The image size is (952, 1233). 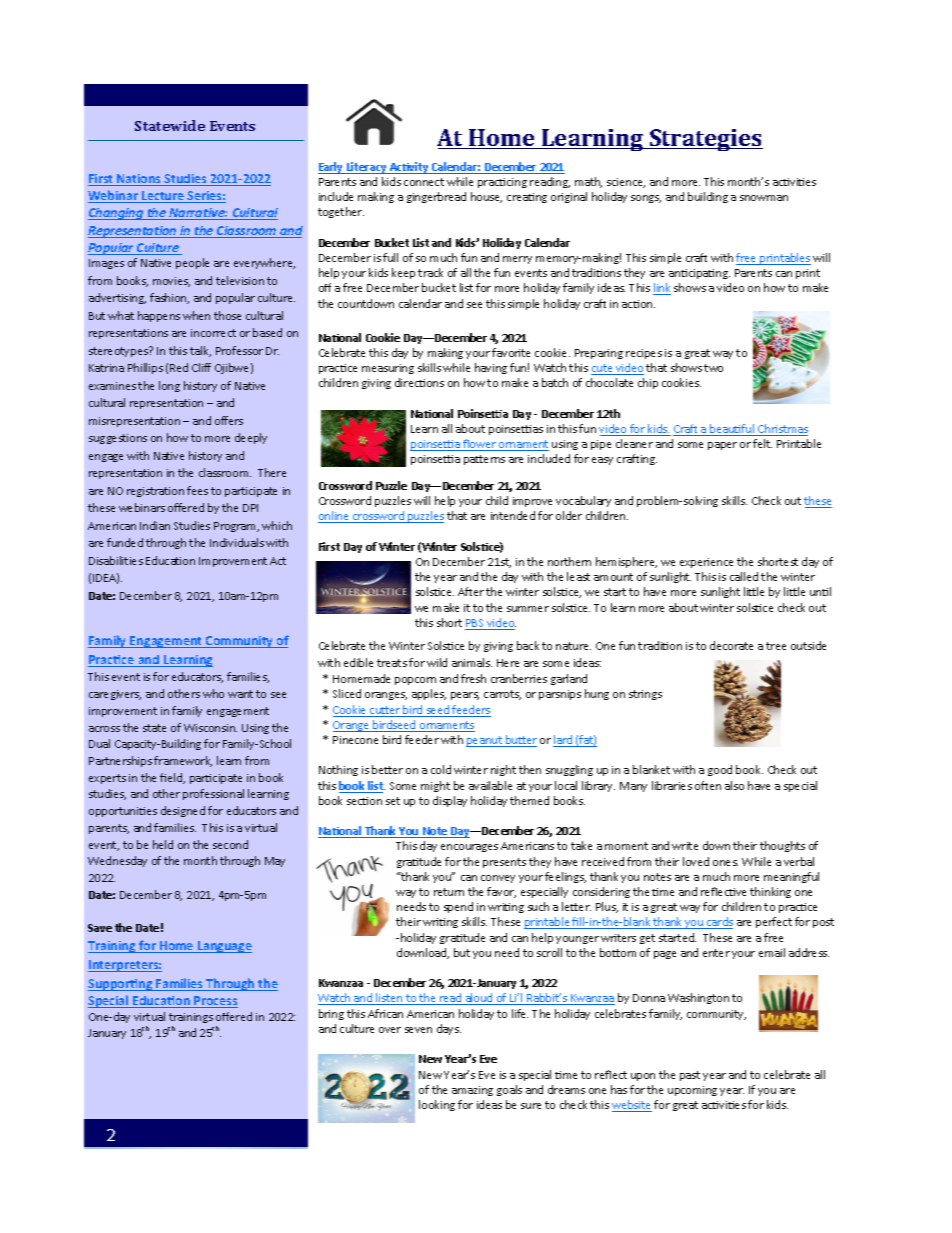 I want to click on fees, so click(x=197, y=490).
